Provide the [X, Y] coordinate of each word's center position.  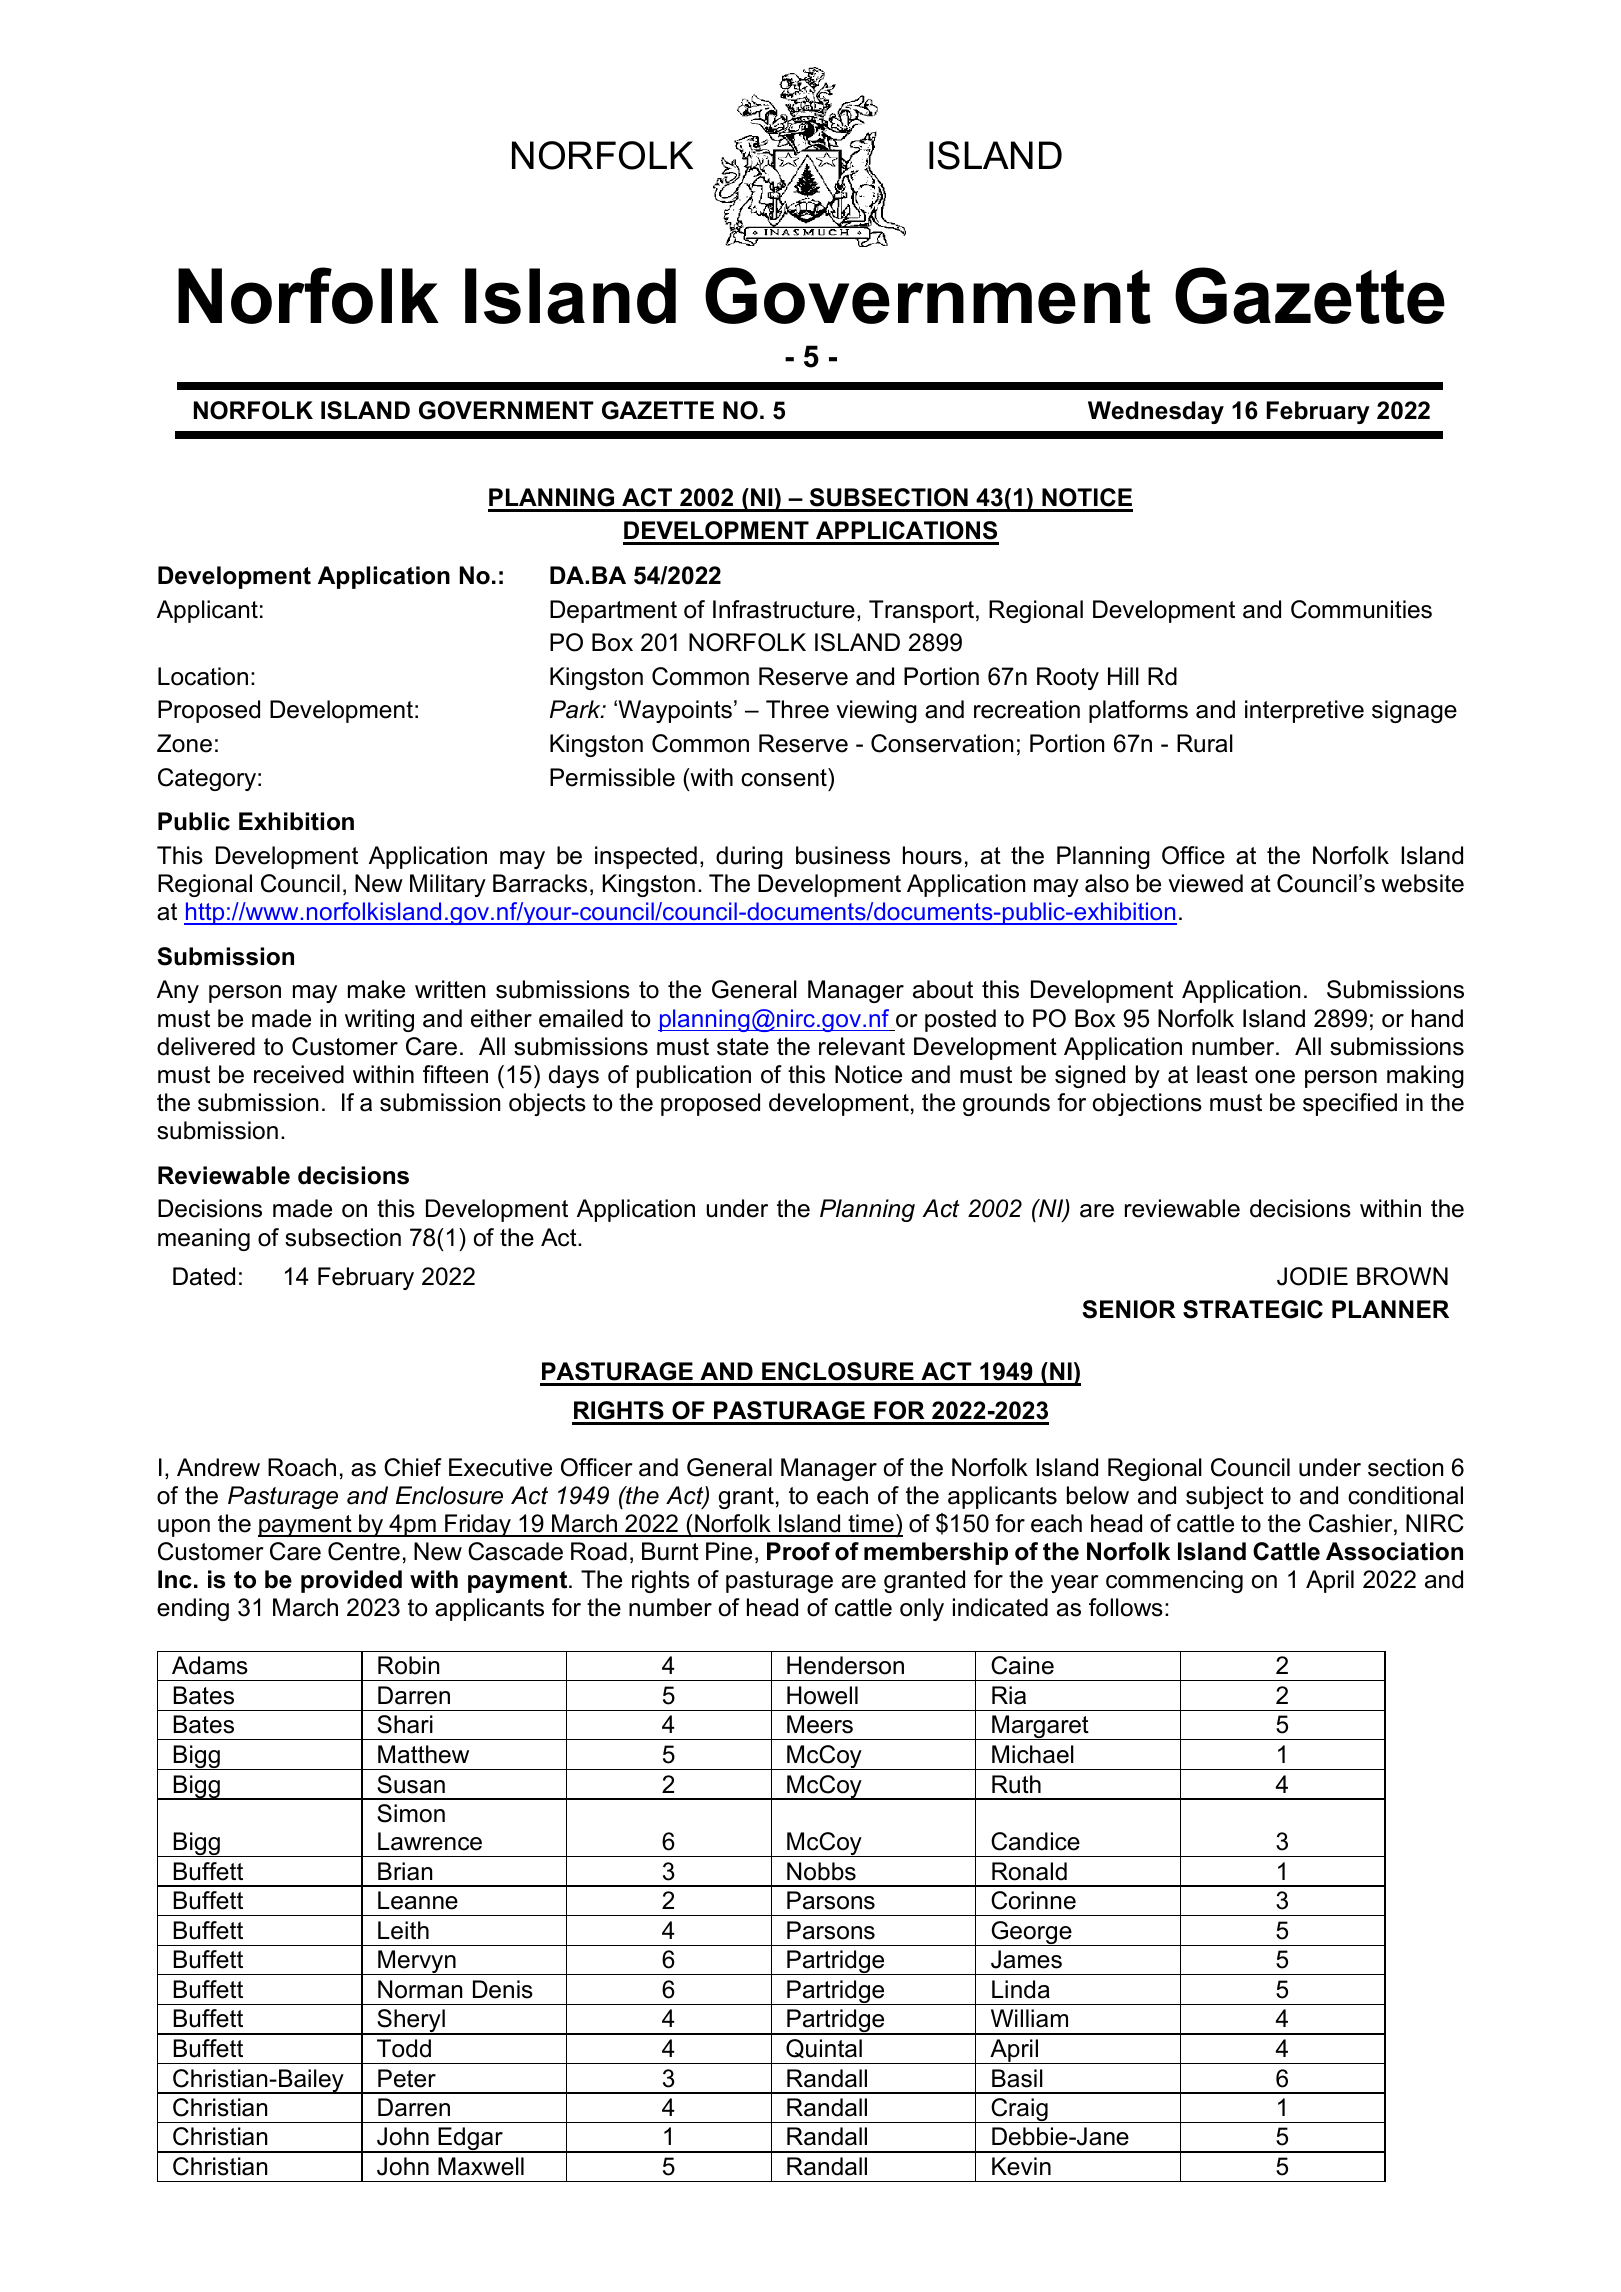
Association [1394, 1551]
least [1222, 1074]
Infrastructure [784, 609]
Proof [798, 1551]
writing [379, 1020]
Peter [407, 2078]
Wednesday [1156, 412]
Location [203, 676]
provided [351, 1581]
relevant [862, 1046]
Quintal [824, 2048]
